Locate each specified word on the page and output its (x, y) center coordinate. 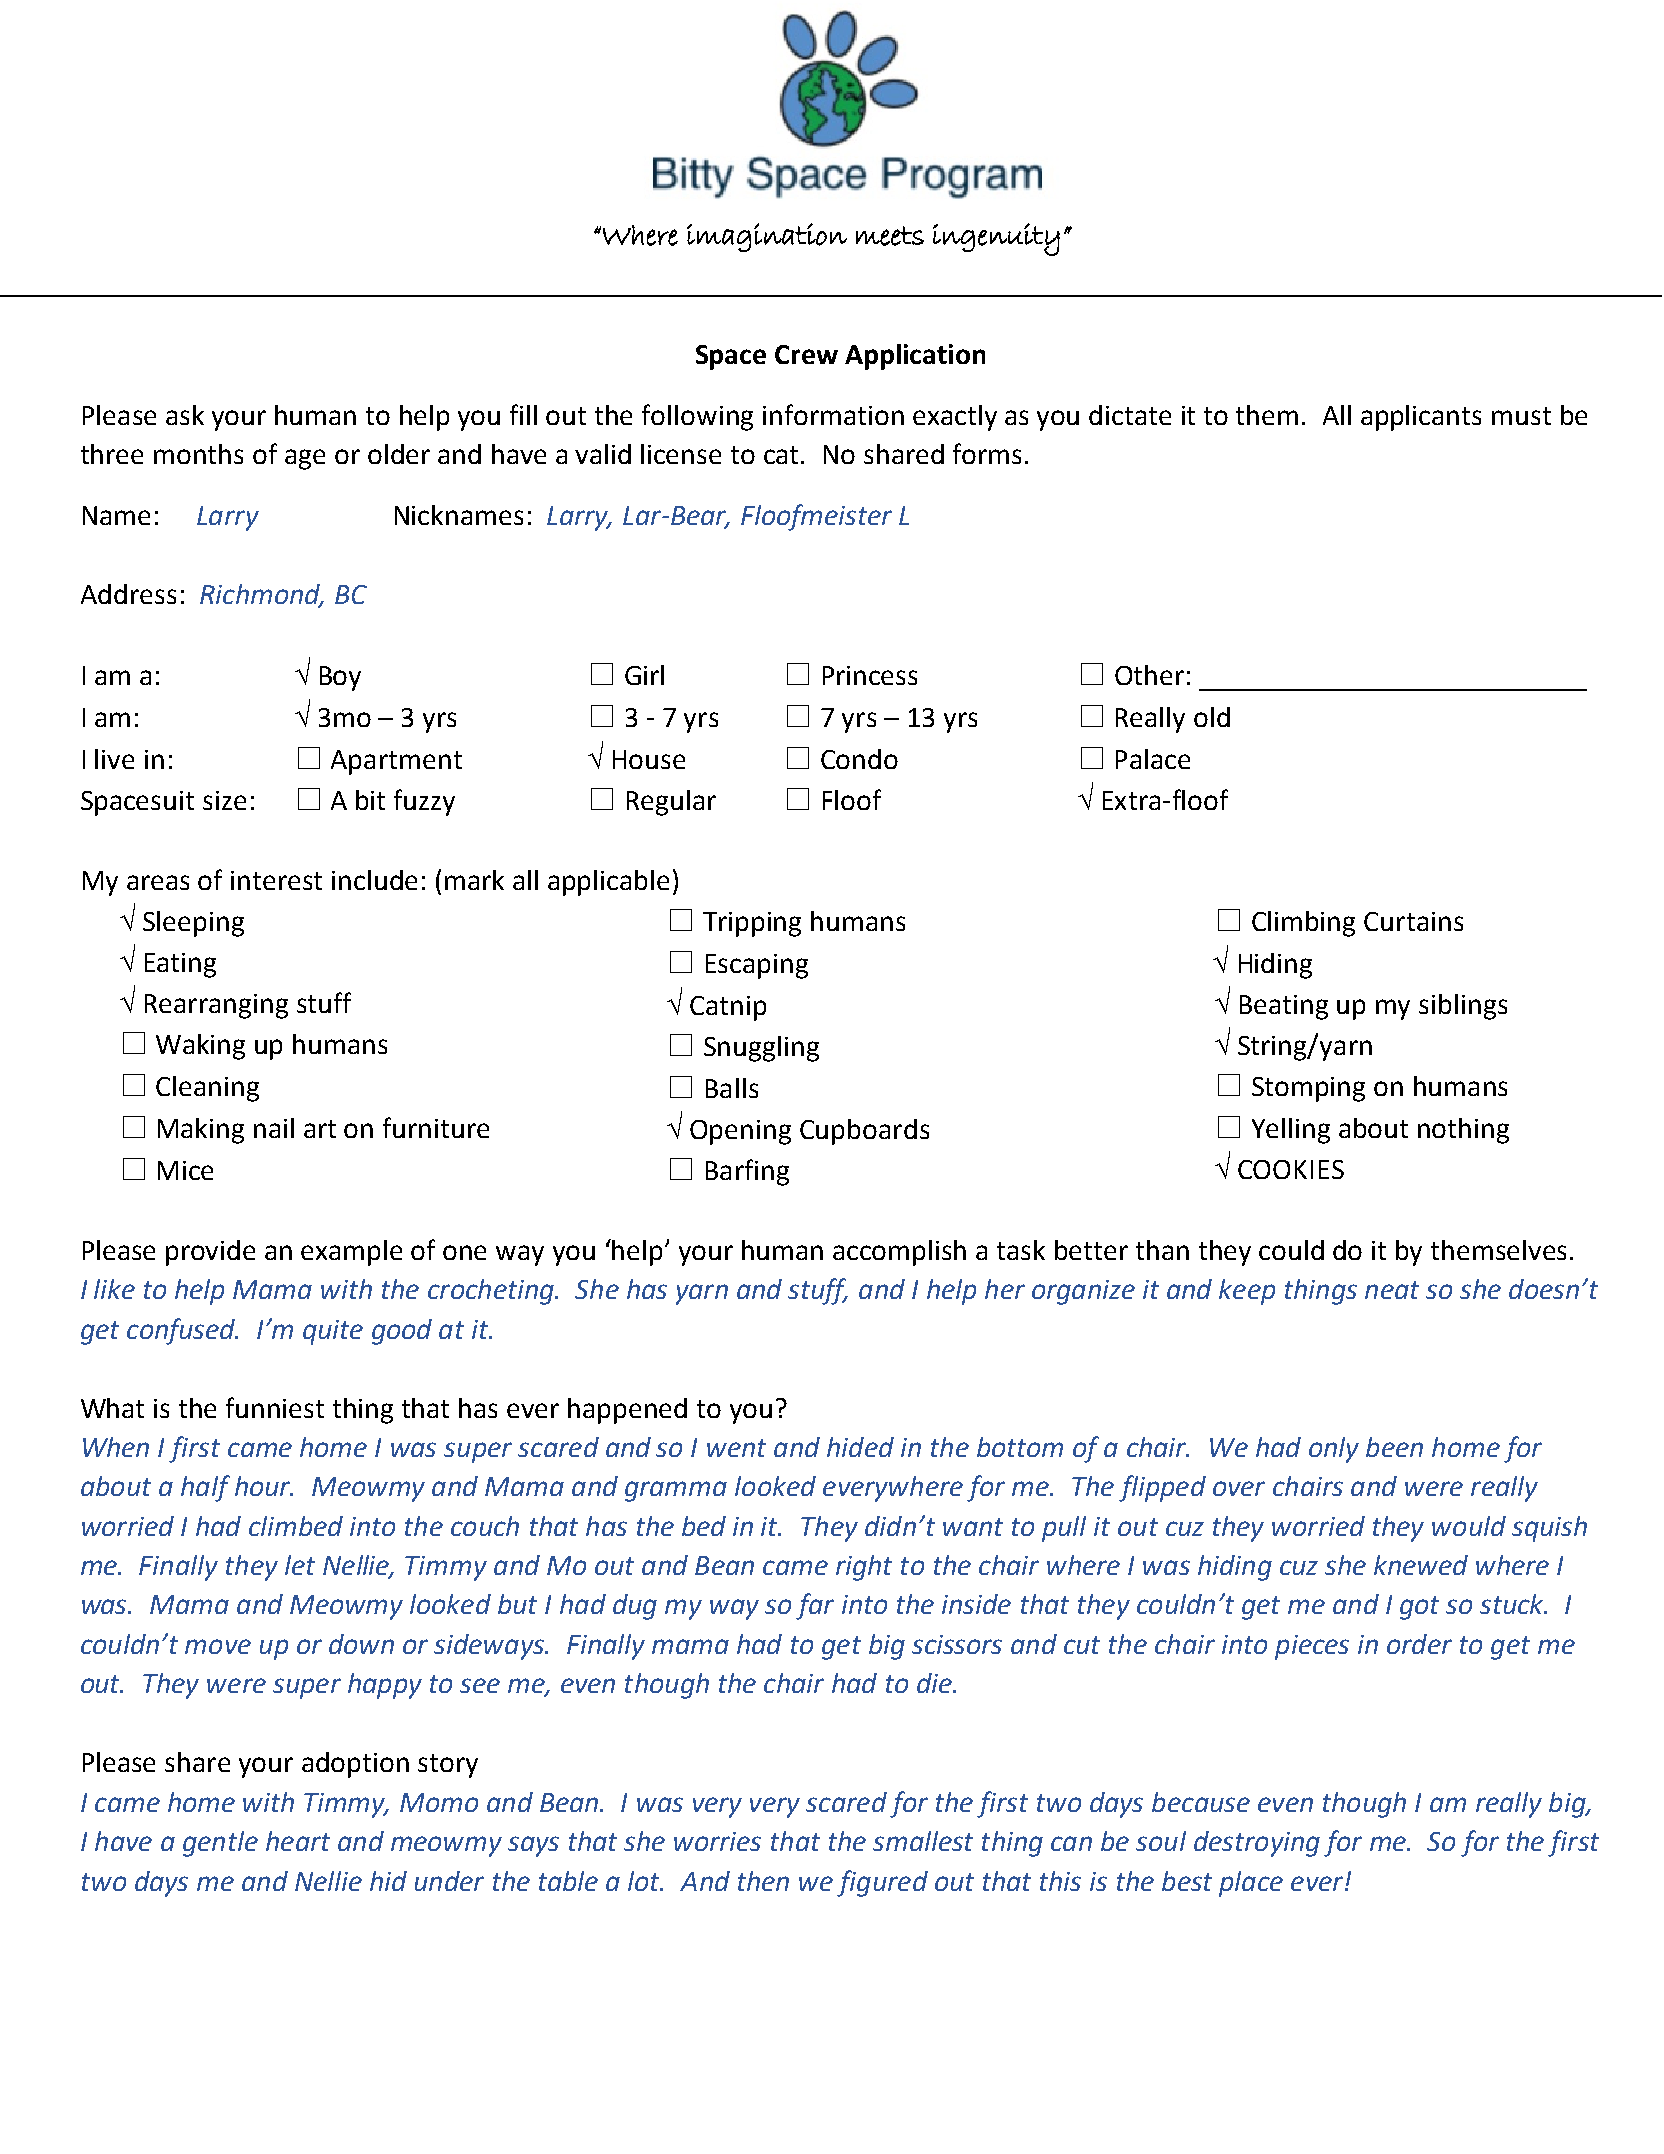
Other (1149, 675)
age (305, 459)
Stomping (1308, 1089)
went (736, 1448)
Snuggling (761, 1049)
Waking (200, 1047)
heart (298, 1841)
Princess (870, 675)
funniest (275, 1407)
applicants (1421, 418)
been (1394, 1447)
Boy (340, 678)
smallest (923, 1841)
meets (890, 236)
